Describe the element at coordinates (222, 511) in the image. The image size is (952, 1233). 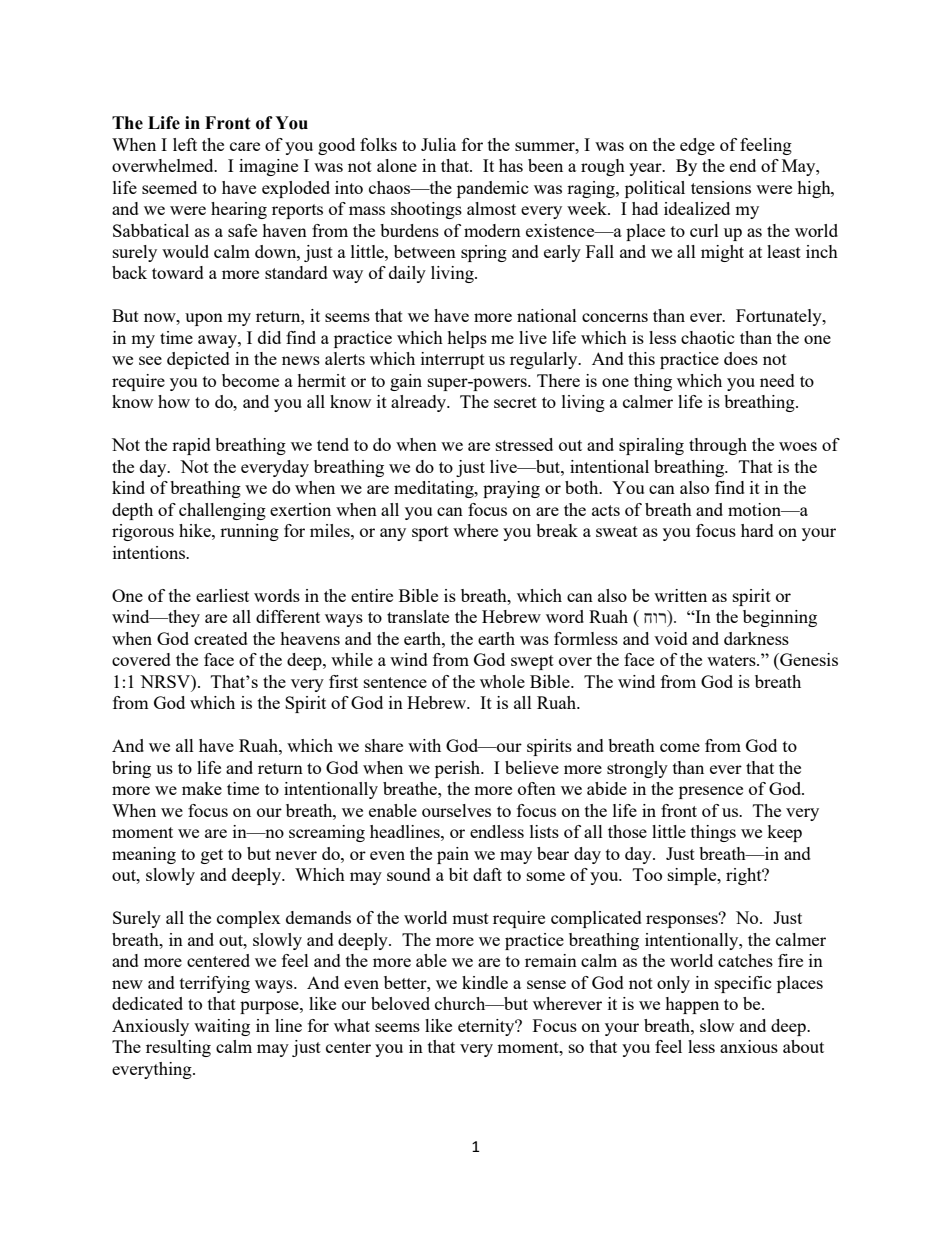
I see `challenging` at that location.
